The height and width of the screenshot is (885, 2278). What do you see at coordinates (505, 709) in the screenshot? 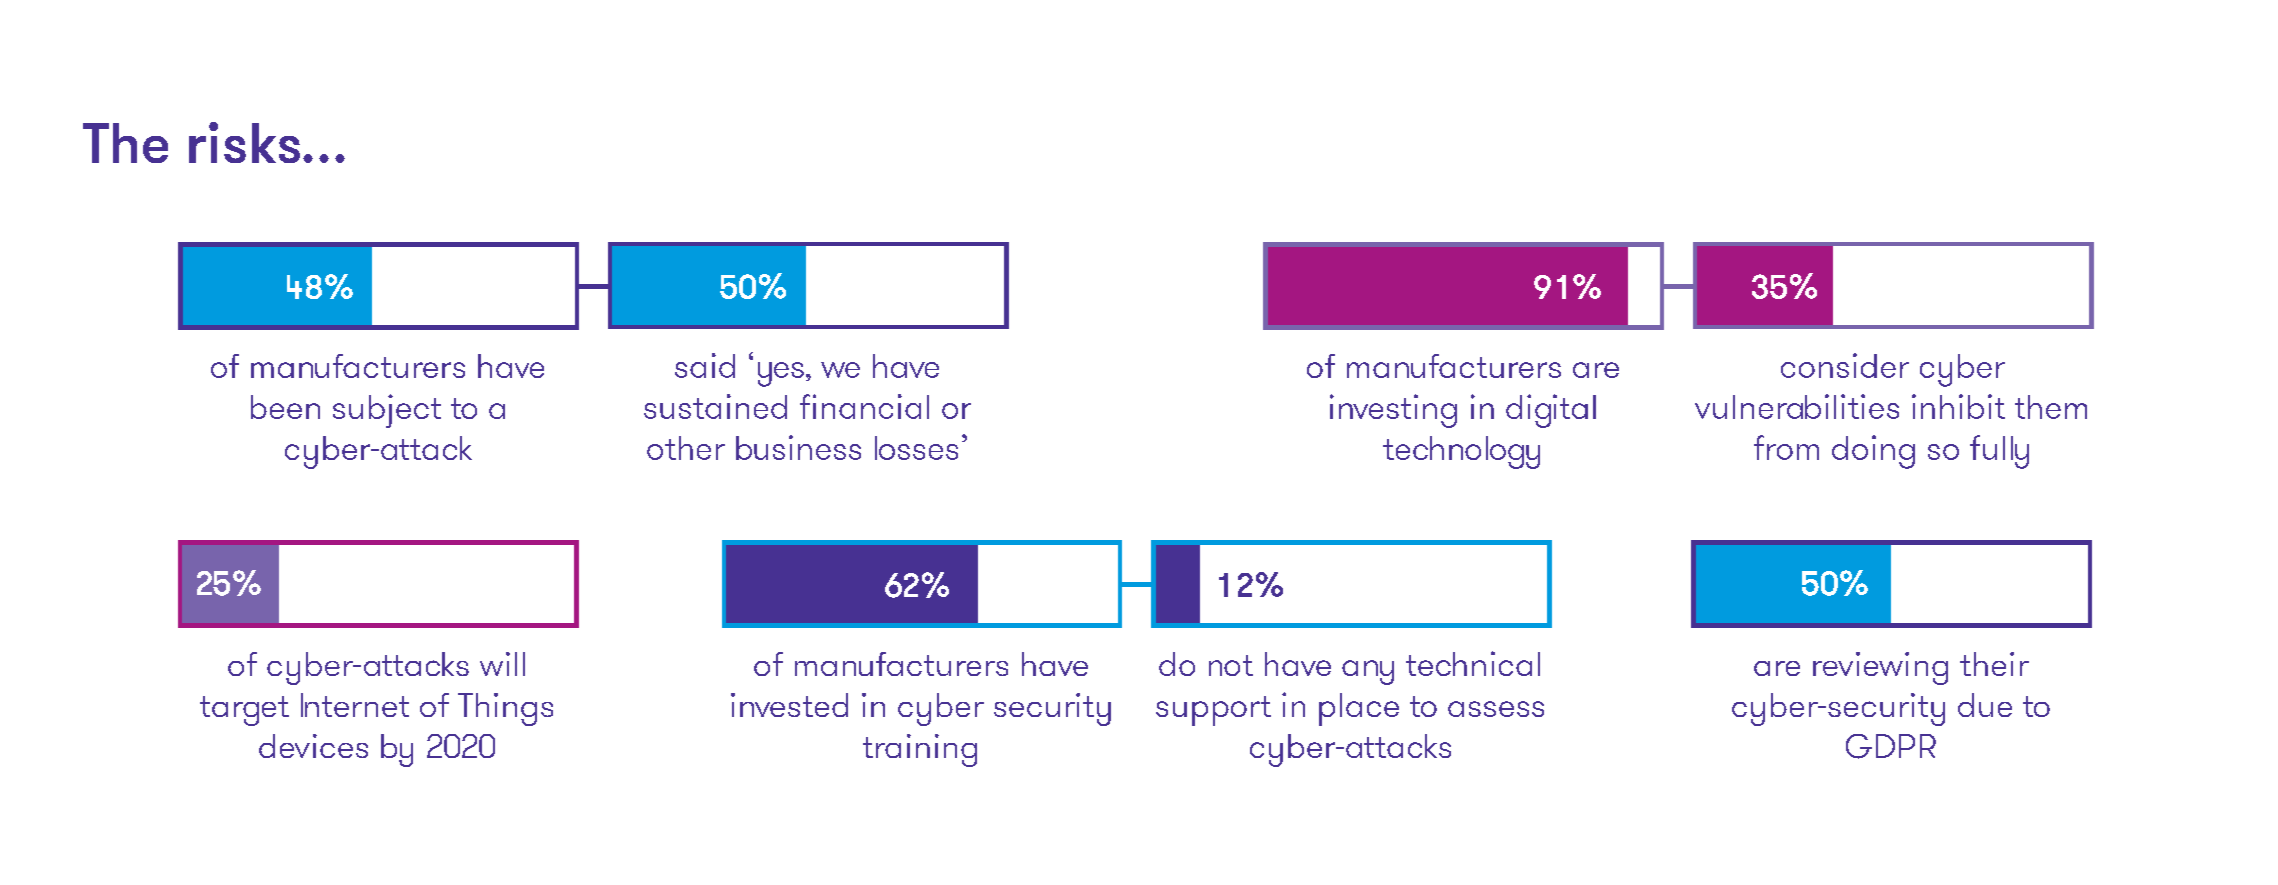
I see `Things` at bounding box center [505, 709].
